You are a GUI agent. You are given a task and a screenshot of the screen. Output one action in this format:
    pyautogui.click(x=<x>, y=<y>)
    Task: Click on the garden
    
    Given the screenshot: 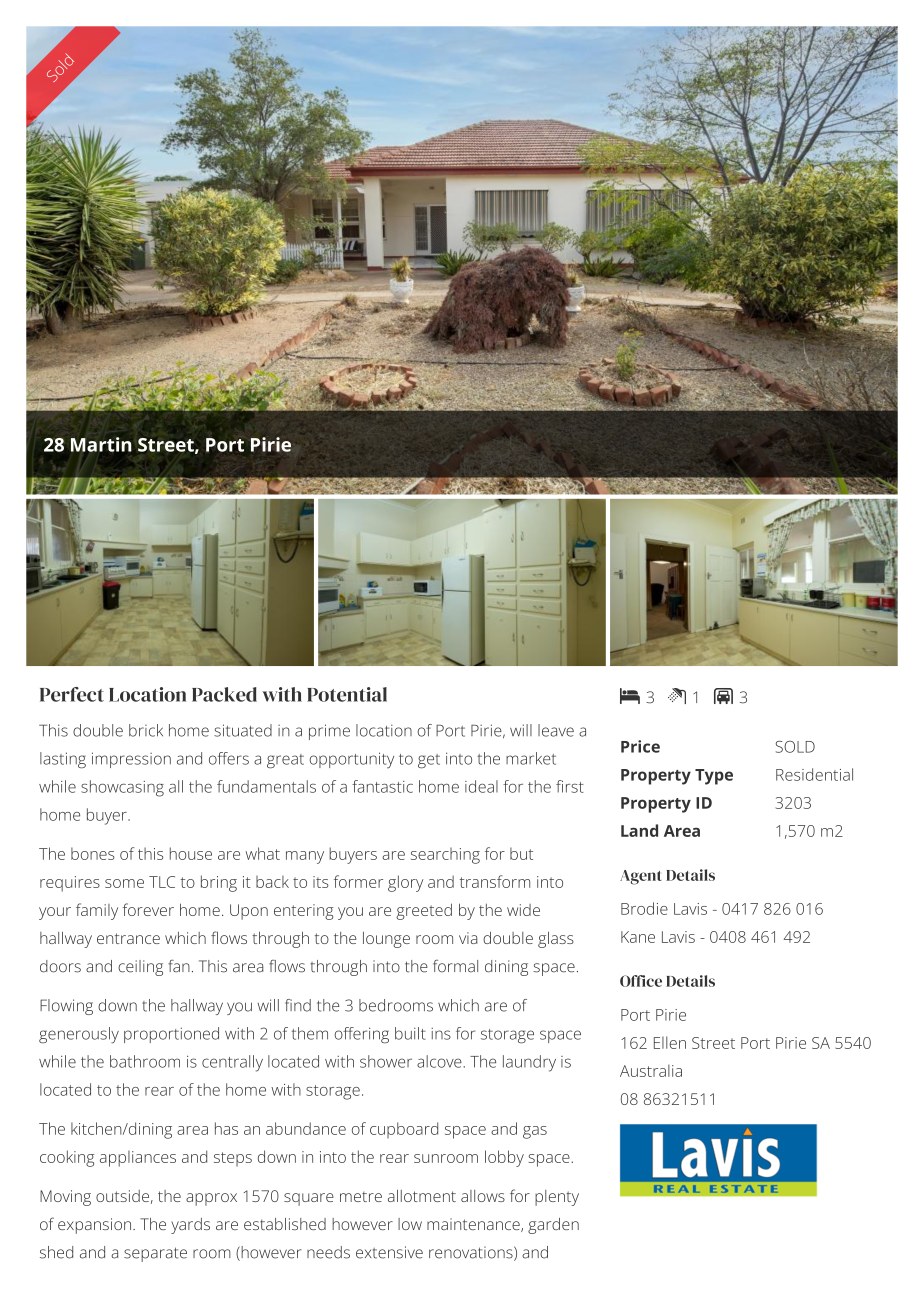 What is the action you would take?
    pyautogui.click(x=553, y=1226)
